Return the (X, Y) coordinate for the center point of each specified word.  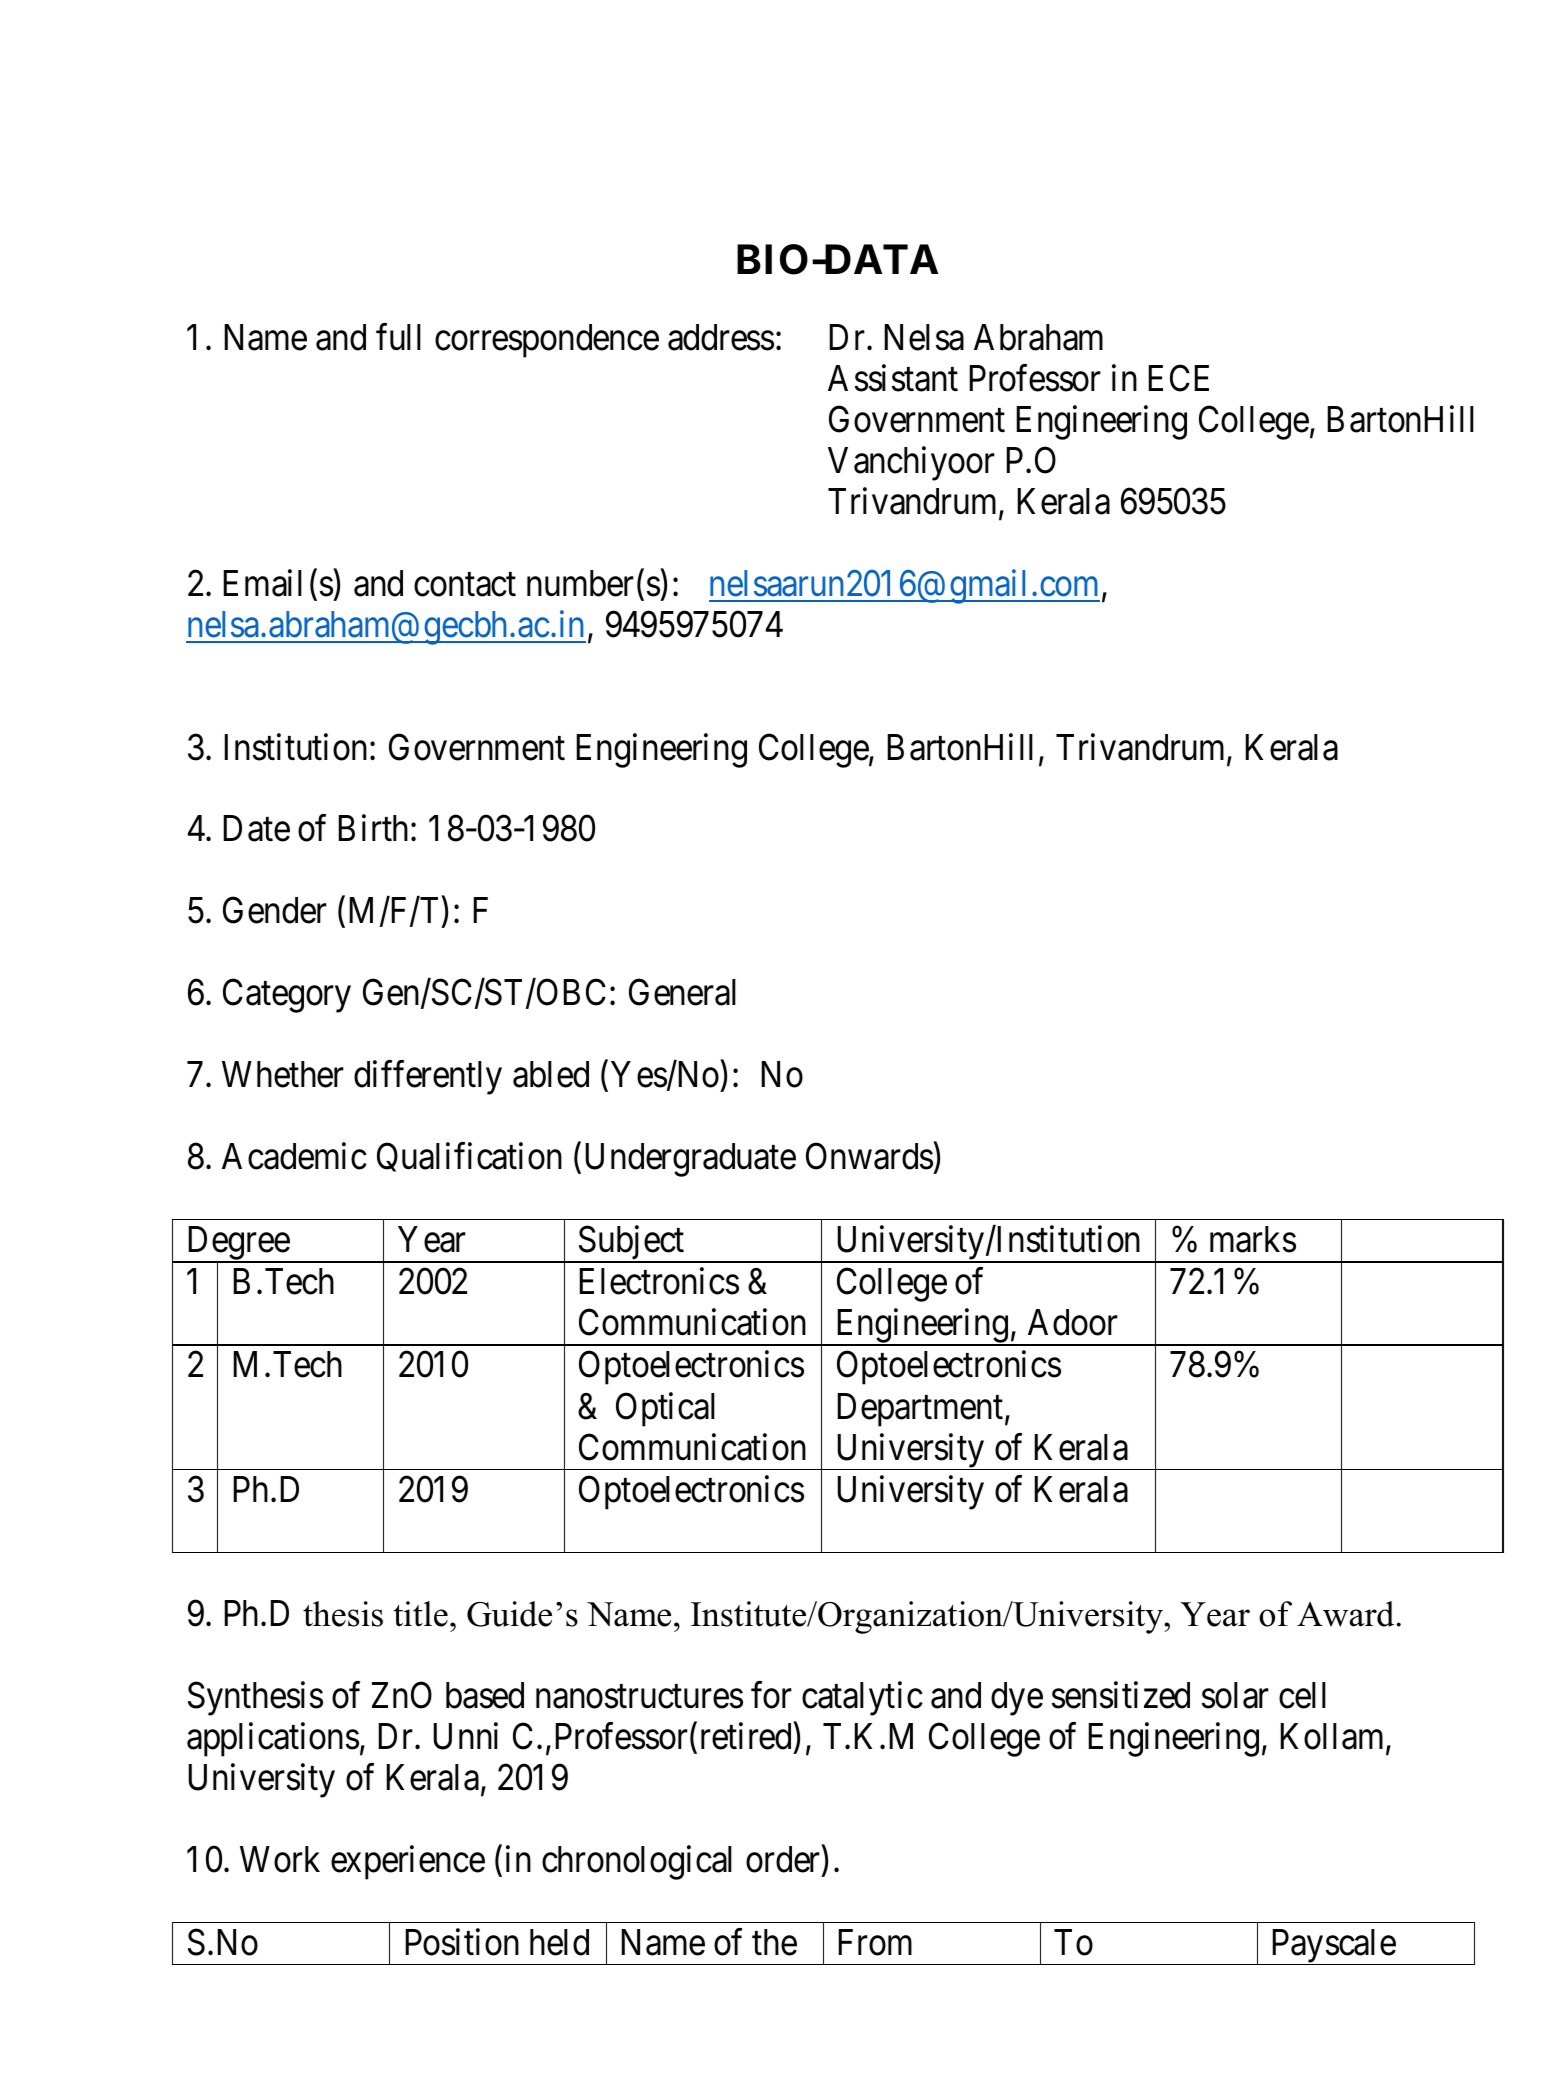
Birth (375, 828)
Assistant (893, 378)
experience (408, 1862)
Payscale (1333, 1947)
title (421, 1614)
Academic (294, 1156)
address (721, 337)
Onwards (869, 1156)
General (682, 992)
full (398, 337)
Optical (665, 1409)
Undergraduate (690, 1160)
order (784, 1860)
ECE (1178, 378)
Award (1345, 1614)
